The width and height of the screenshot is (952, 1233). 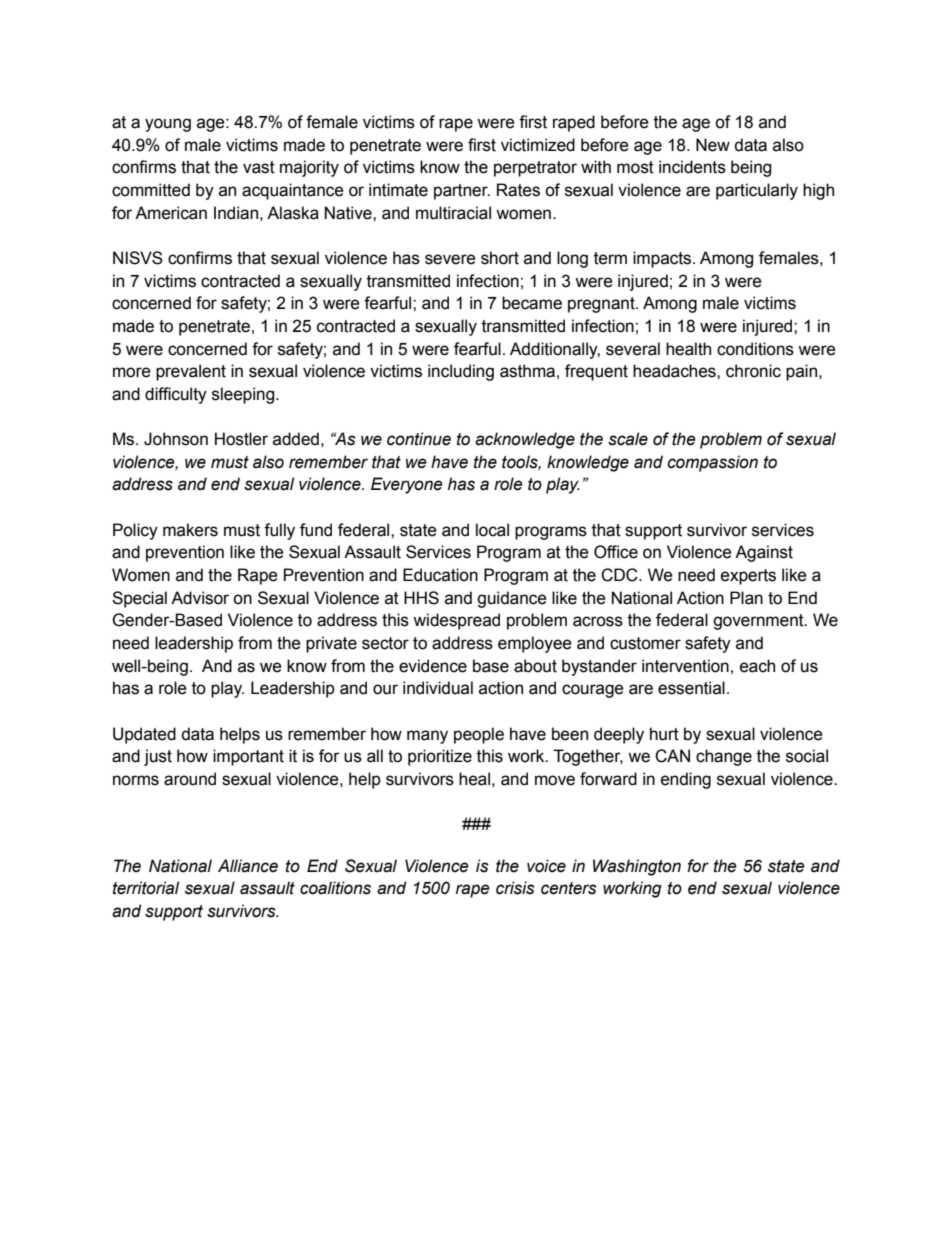 I want to click on compassion, so click(x=713, y=463).
